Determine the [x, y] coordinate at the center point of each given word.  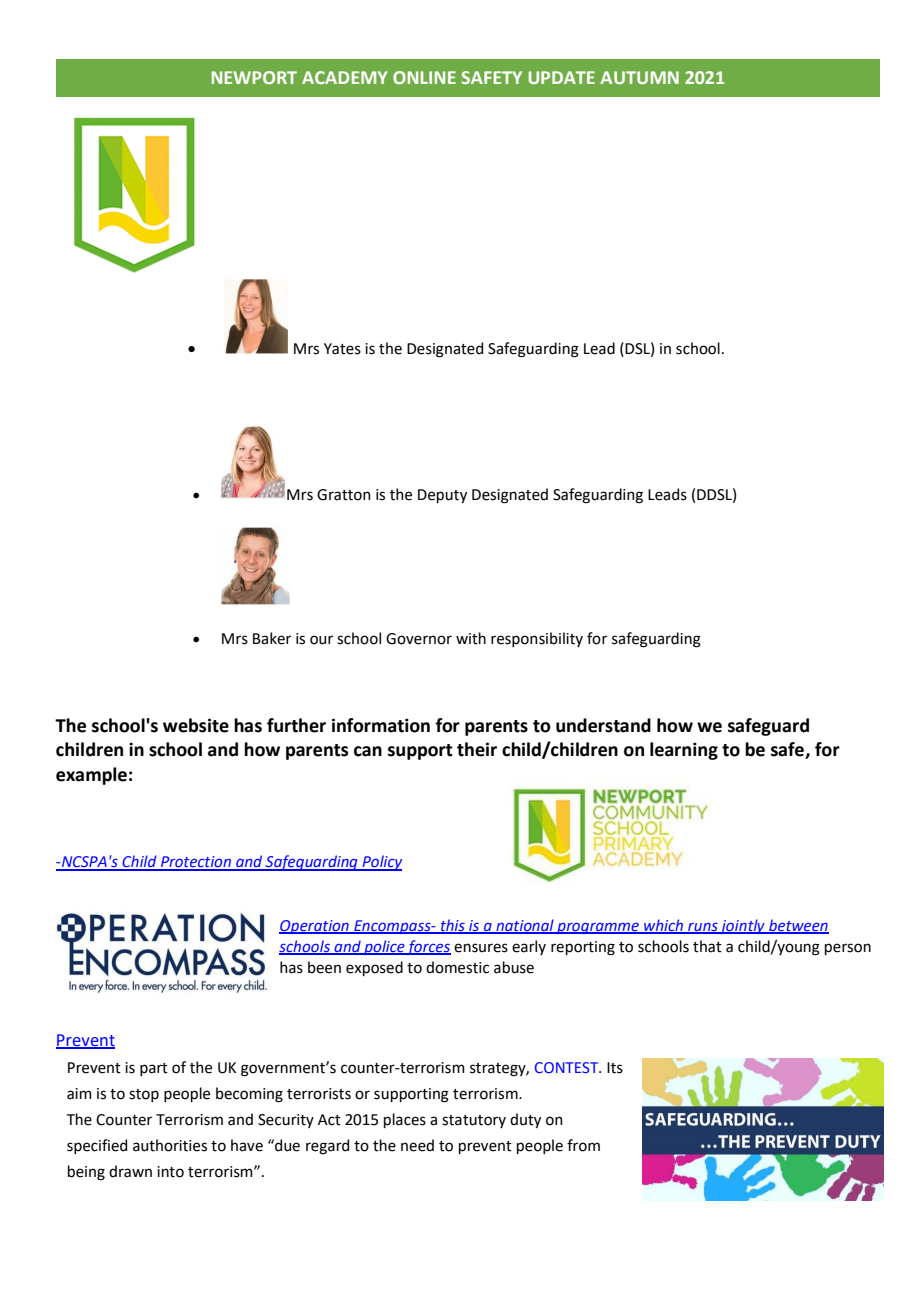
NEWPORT [254, 77]
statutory [474, 1121]
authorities [170, 1145]
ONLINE [424, 77]
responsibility [537, 639]
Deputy [442, 496]
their [477, 749]
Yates [342, 349]
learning [684, 751]
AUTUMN [639, 77]
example [91, 776]
